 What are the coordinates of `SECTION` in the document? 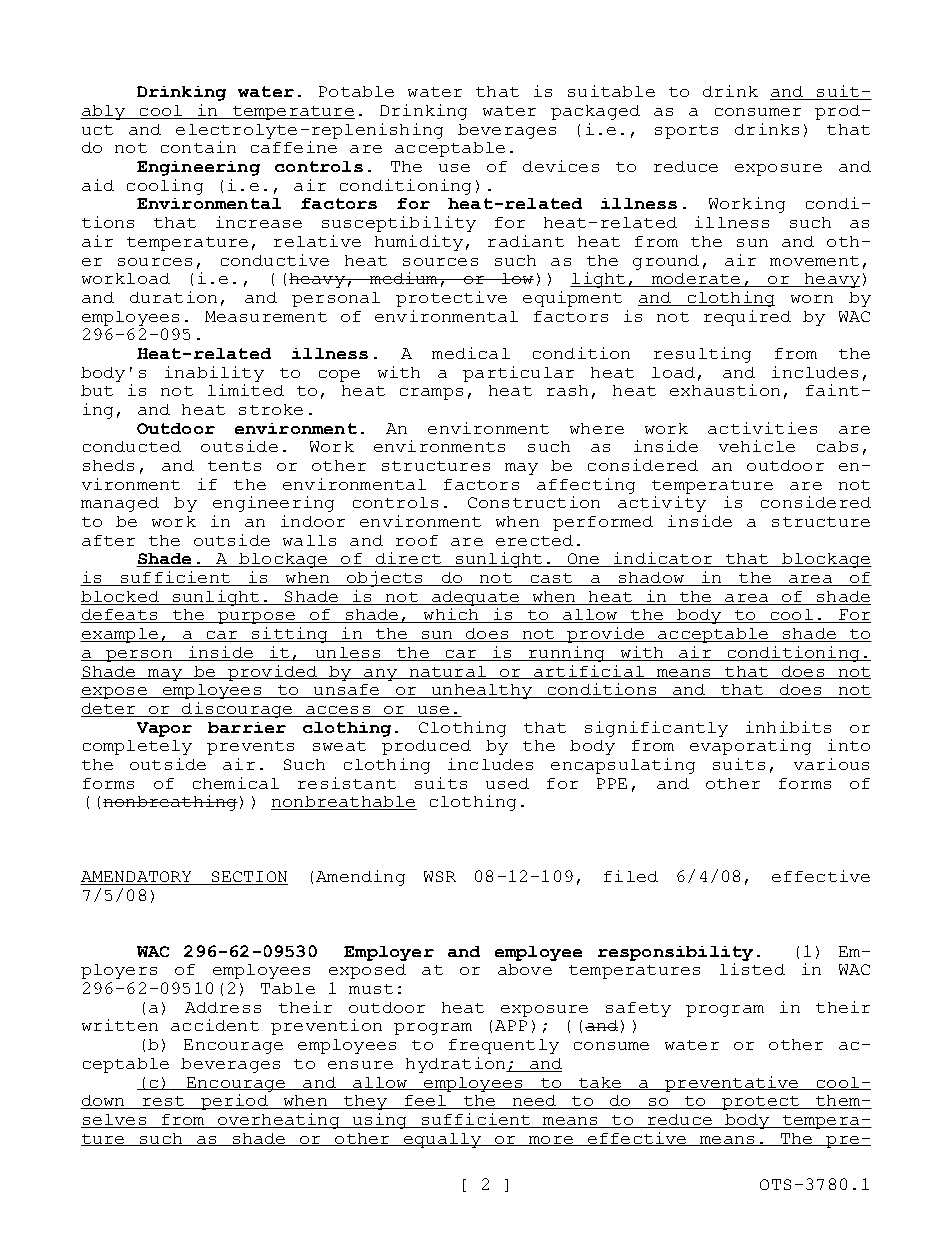 It's located at (248, 878).
